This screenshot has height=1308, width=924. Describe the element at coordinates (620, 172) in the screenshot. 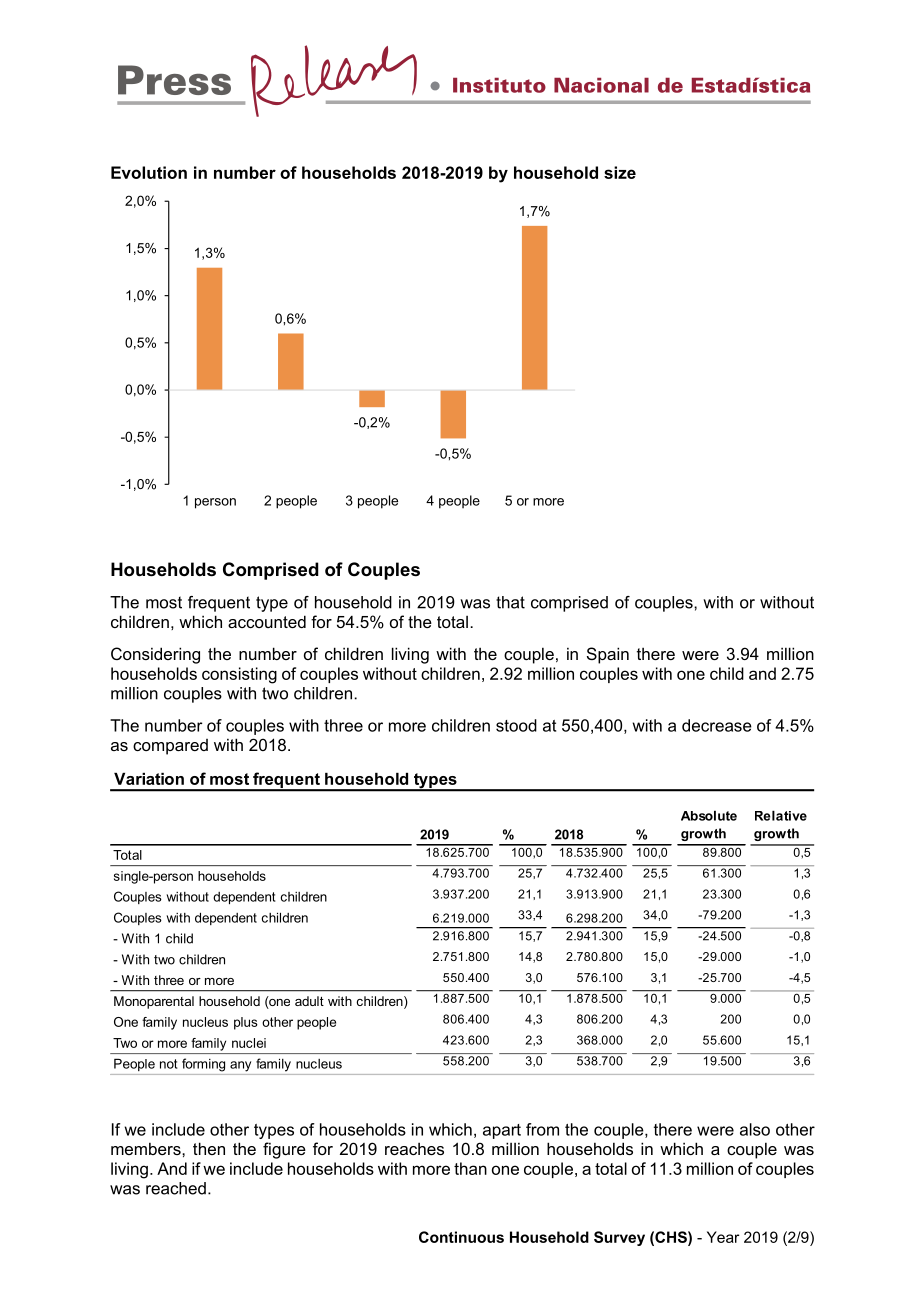

I see `size` at that location.
